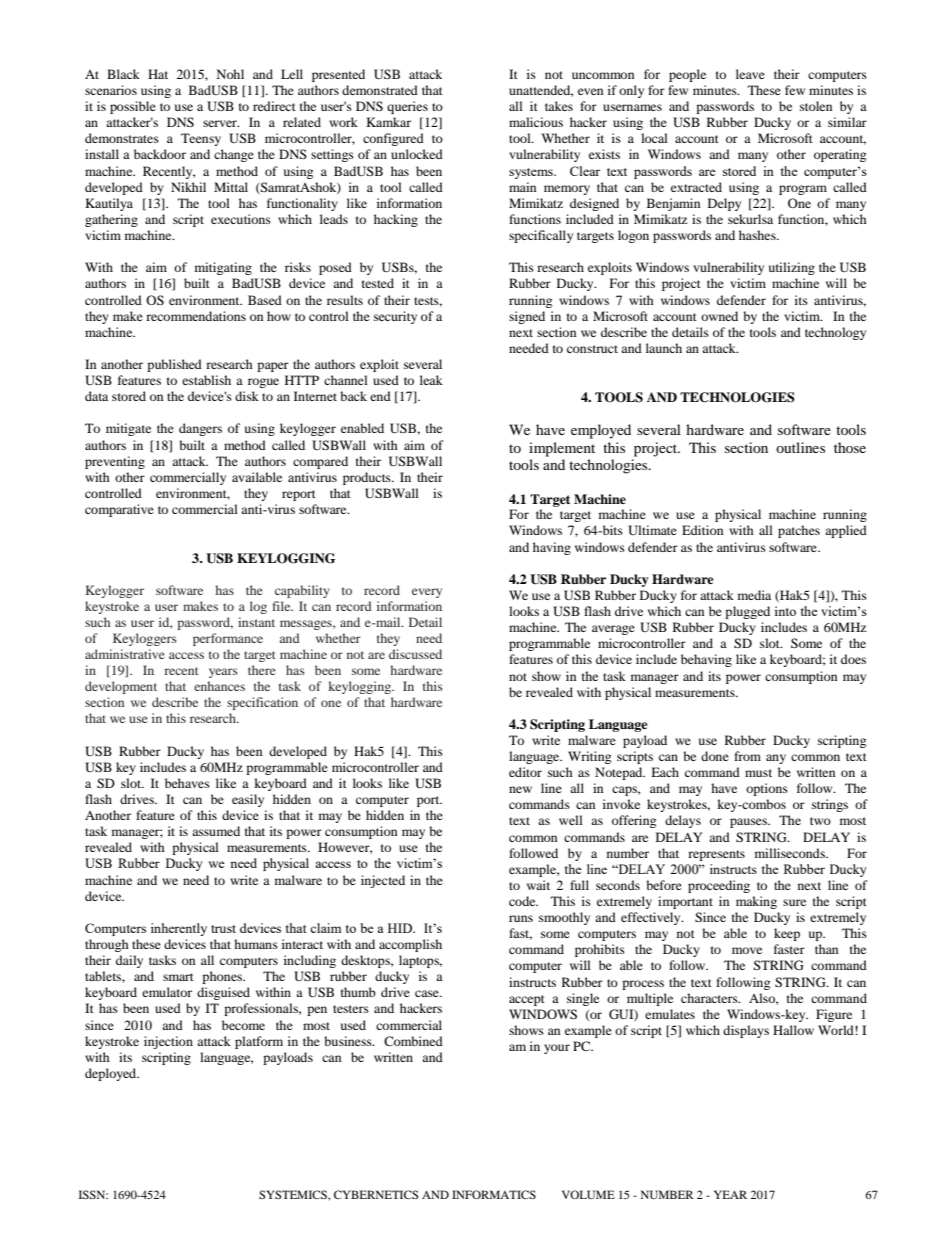 Image resolution: width=952 pixels, height=1233 pixels. What do you see at coordinates (112, 1074) in the screenshot?
I see `deployed` at bounding box center [112, 1074].
